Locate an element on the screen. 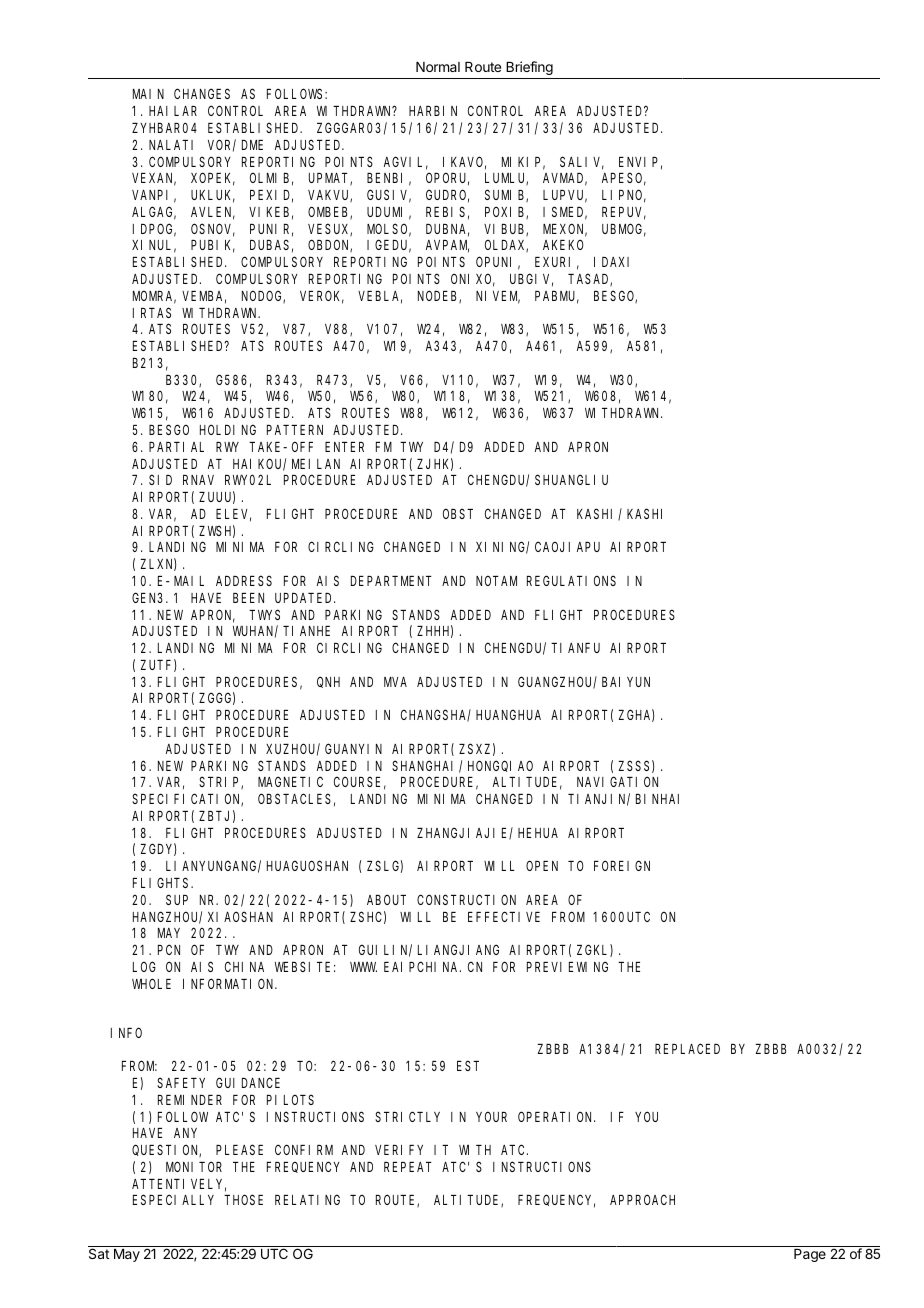  Briefing is located at coordinates (529, 68).
